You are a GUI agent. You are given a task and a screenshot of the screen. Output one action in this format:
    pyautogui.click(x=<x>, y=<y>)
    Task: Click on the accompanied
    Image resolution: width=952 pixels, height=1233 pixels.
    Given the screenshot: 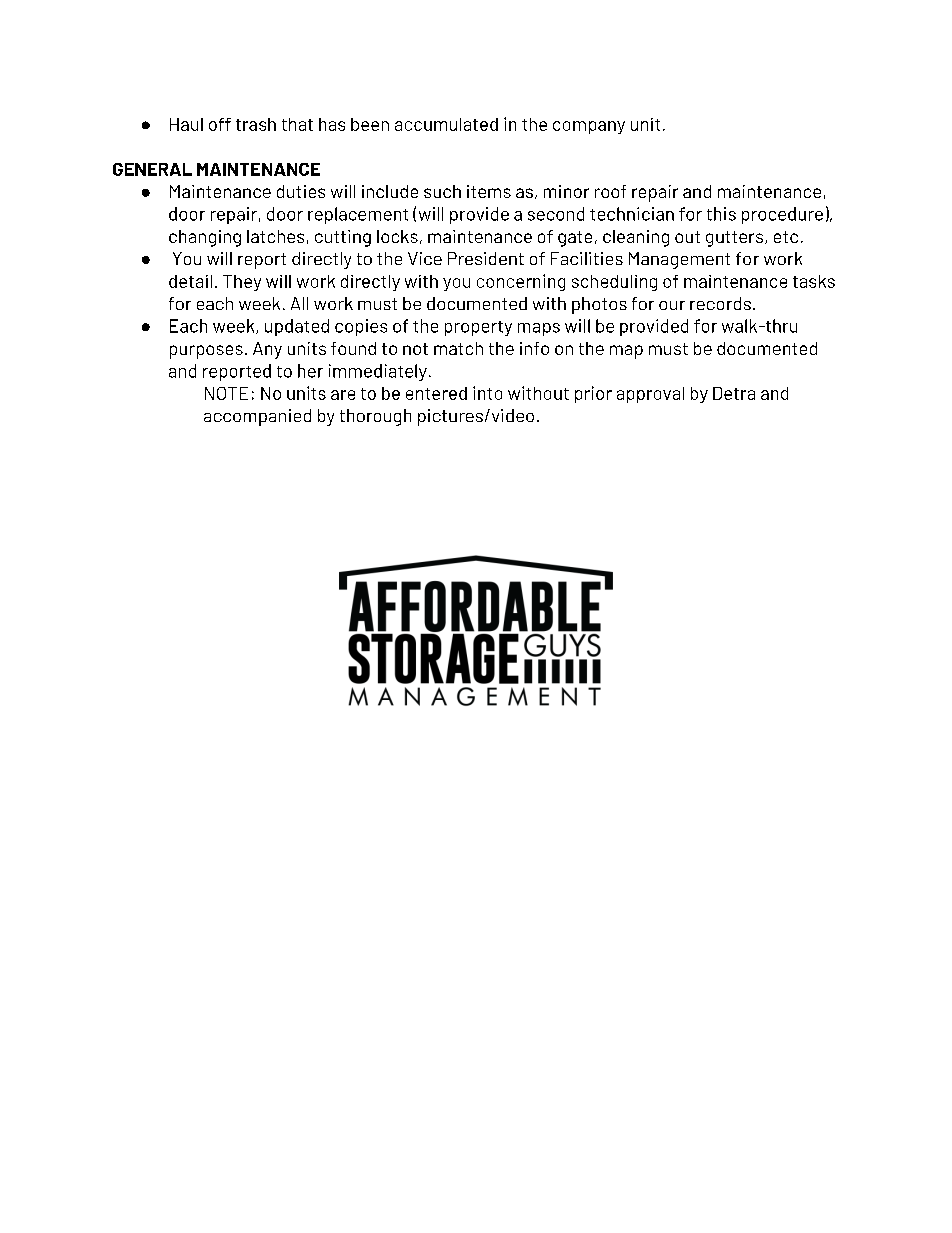 What is the action you would take?
    pyautogui.click(x=257, y=417)
